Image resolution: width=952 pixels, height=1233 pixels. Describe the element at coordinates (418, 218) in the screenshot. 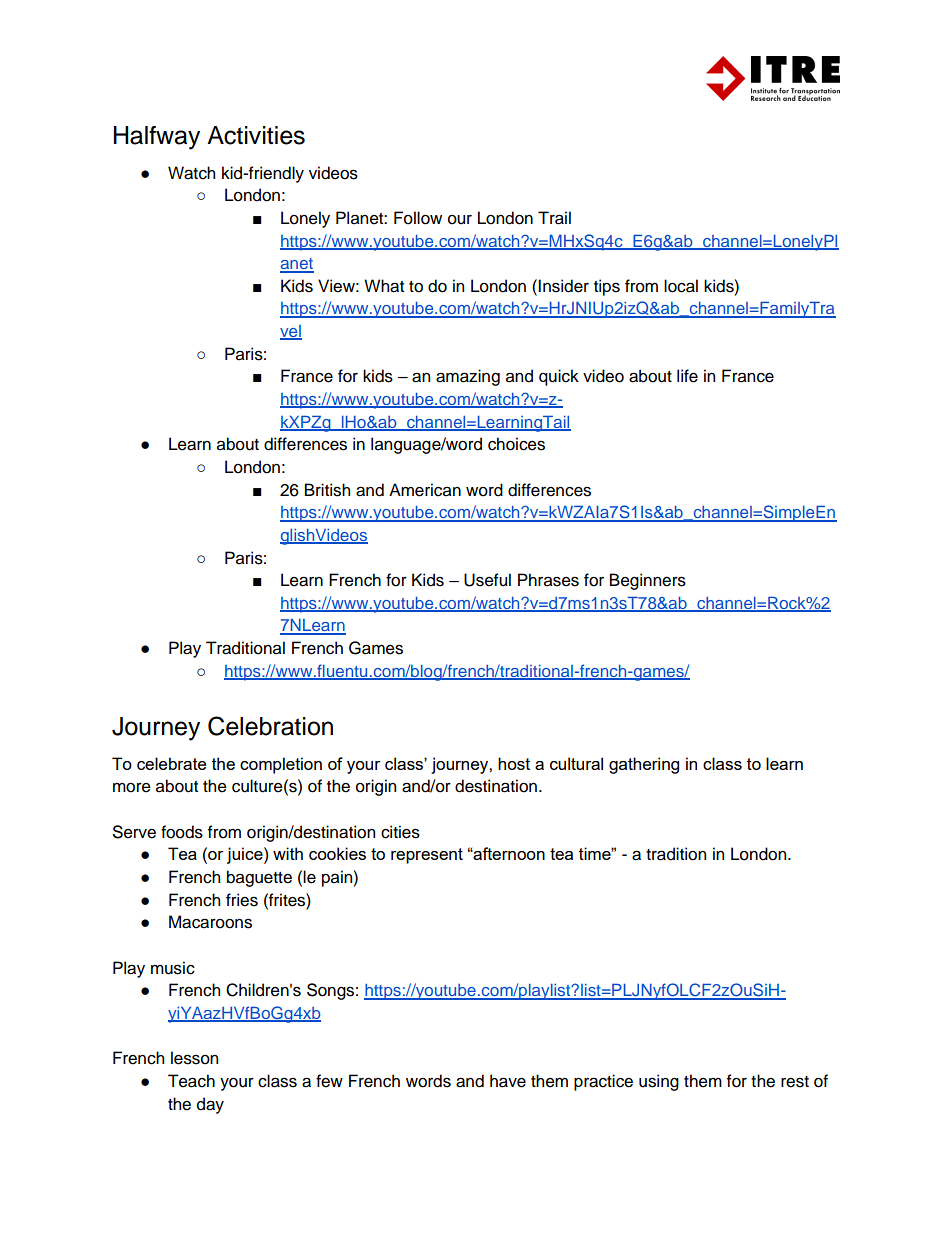

I see `Follow` at that location.
